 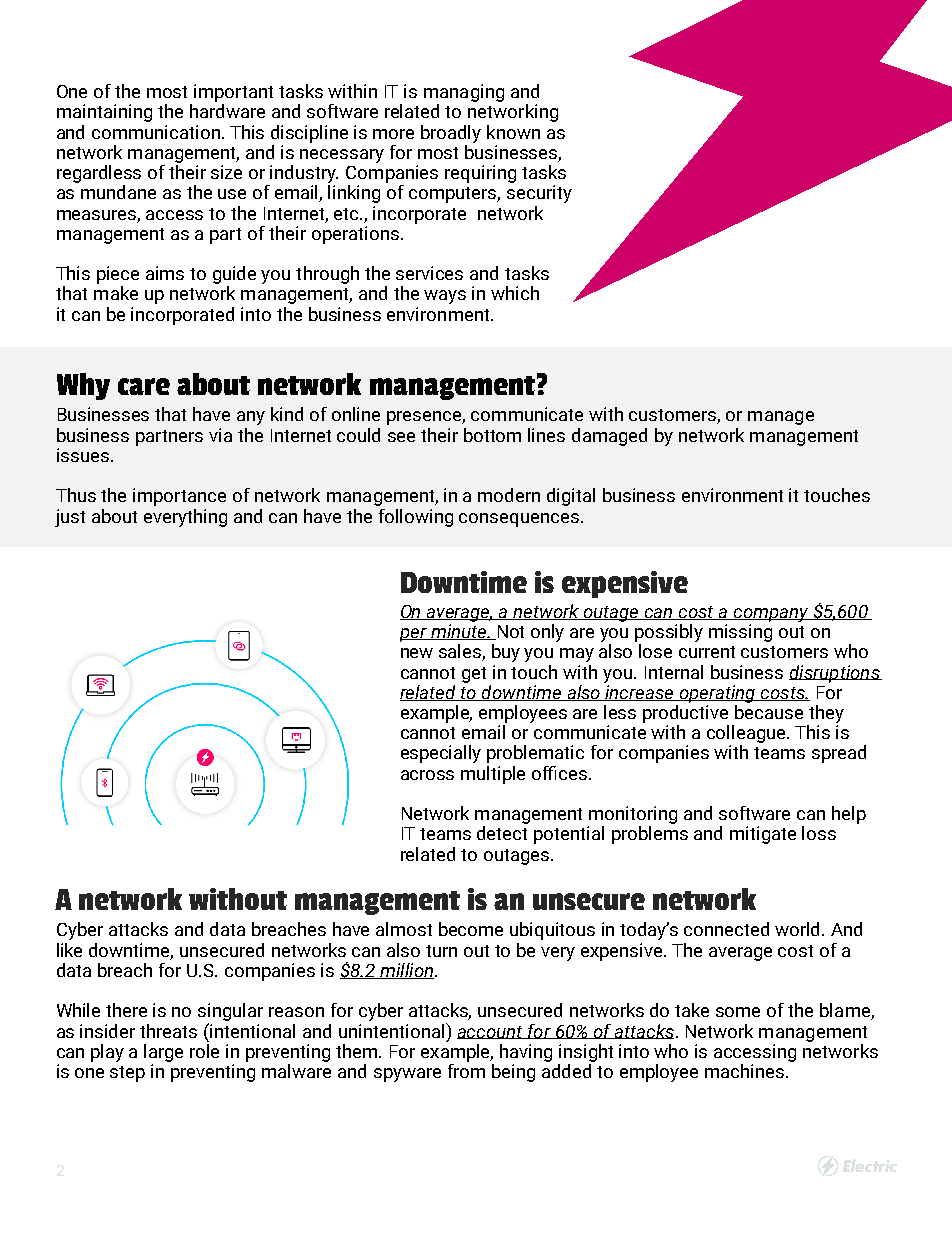 What do you see at coordinates (445, 297) in the page?
I see `ways` at bounding box center [445, 297].
